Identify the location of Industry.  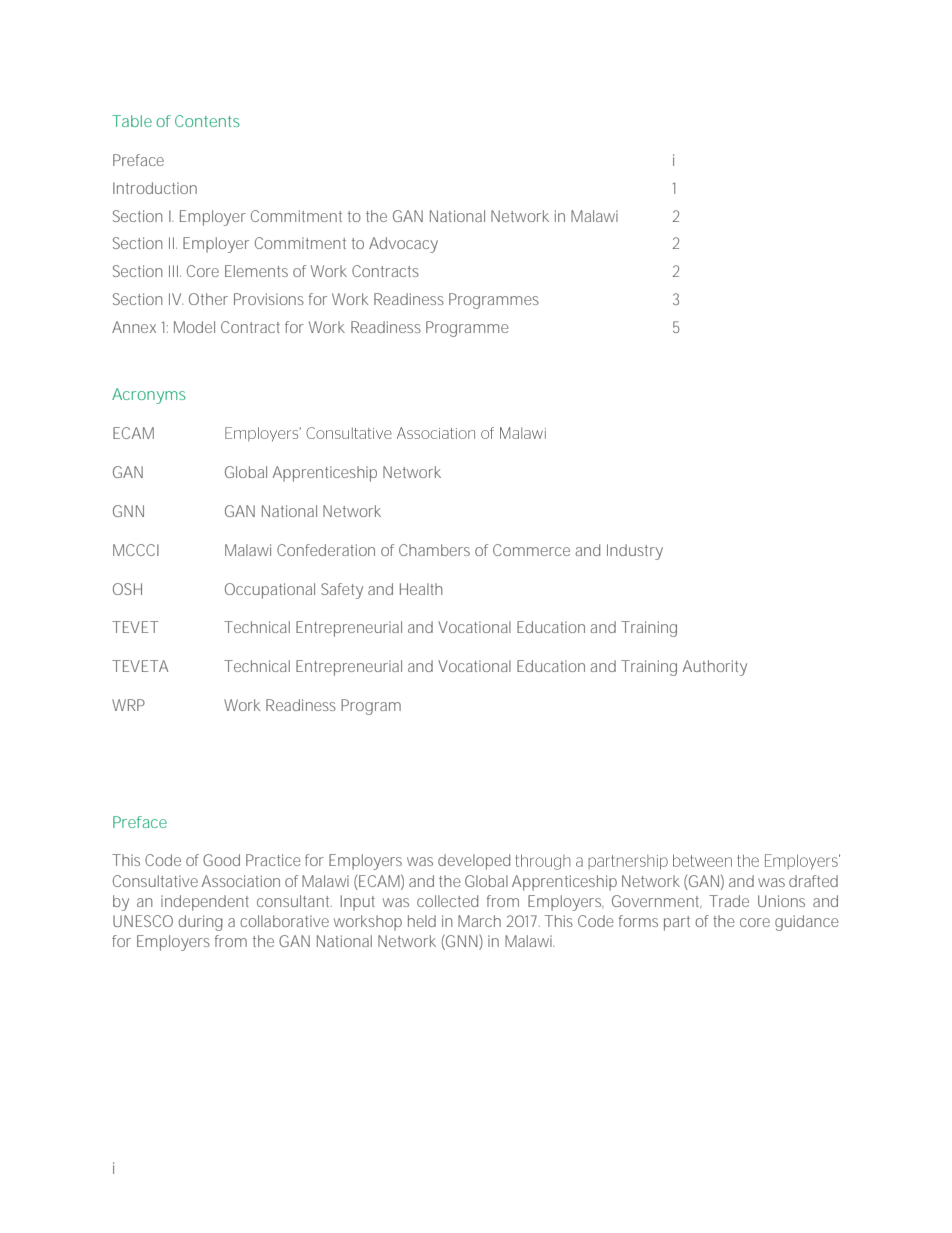
(635, 552).
